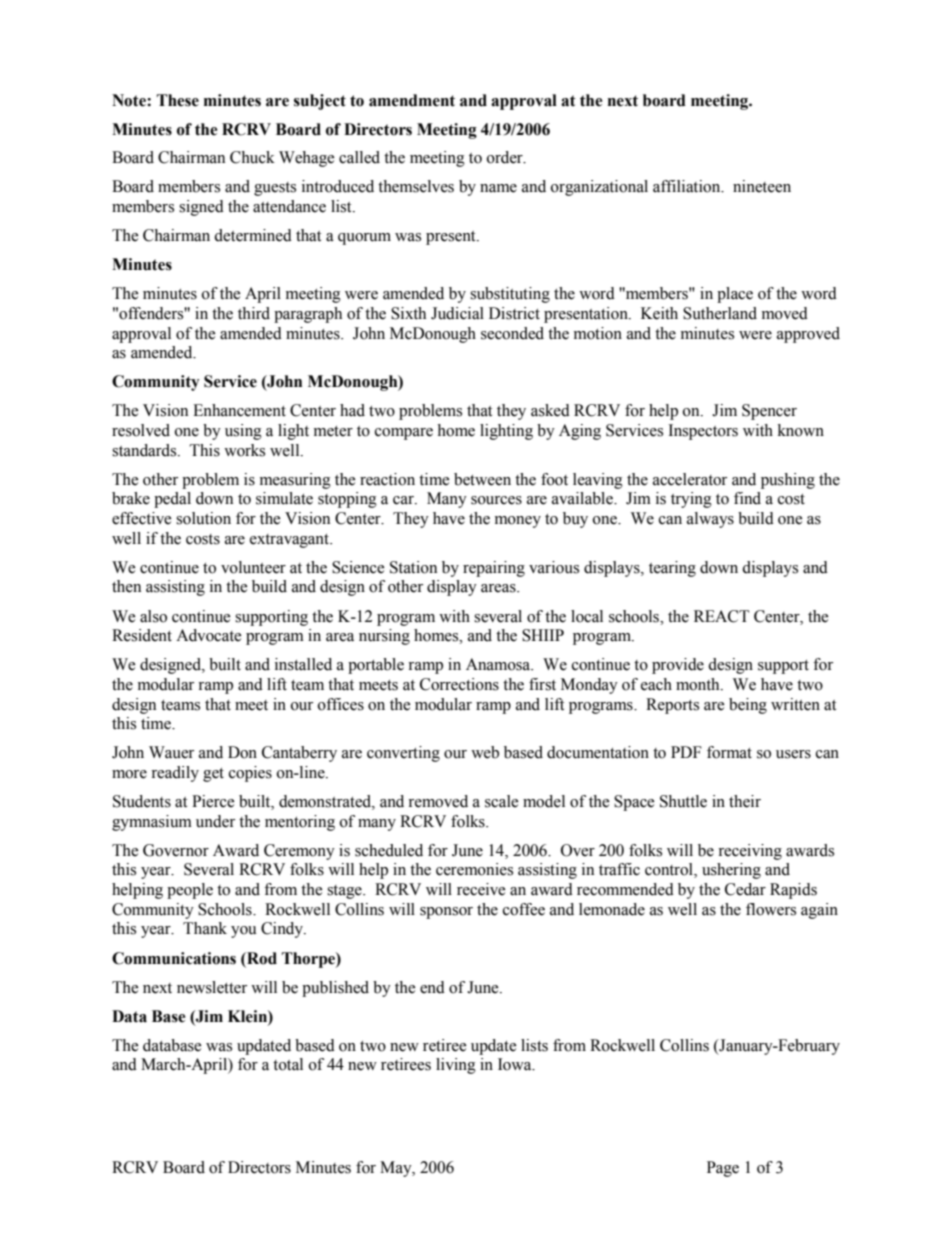  What do you see at coordinates (678, 666) in the screenshot?
I see `provide` at bounding box center [678, 666].
